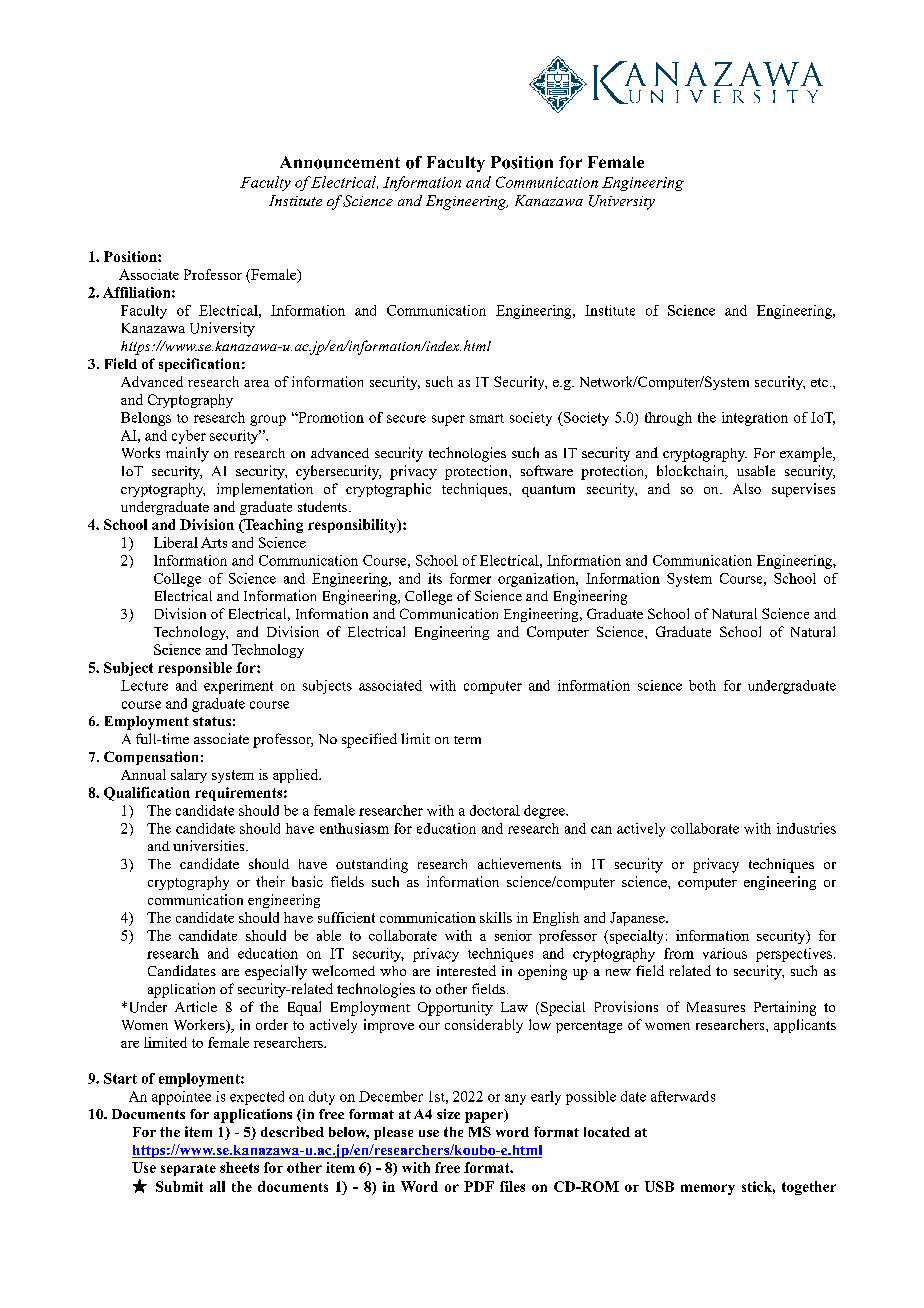  I want to click on Announcement, so click(340, 162).
